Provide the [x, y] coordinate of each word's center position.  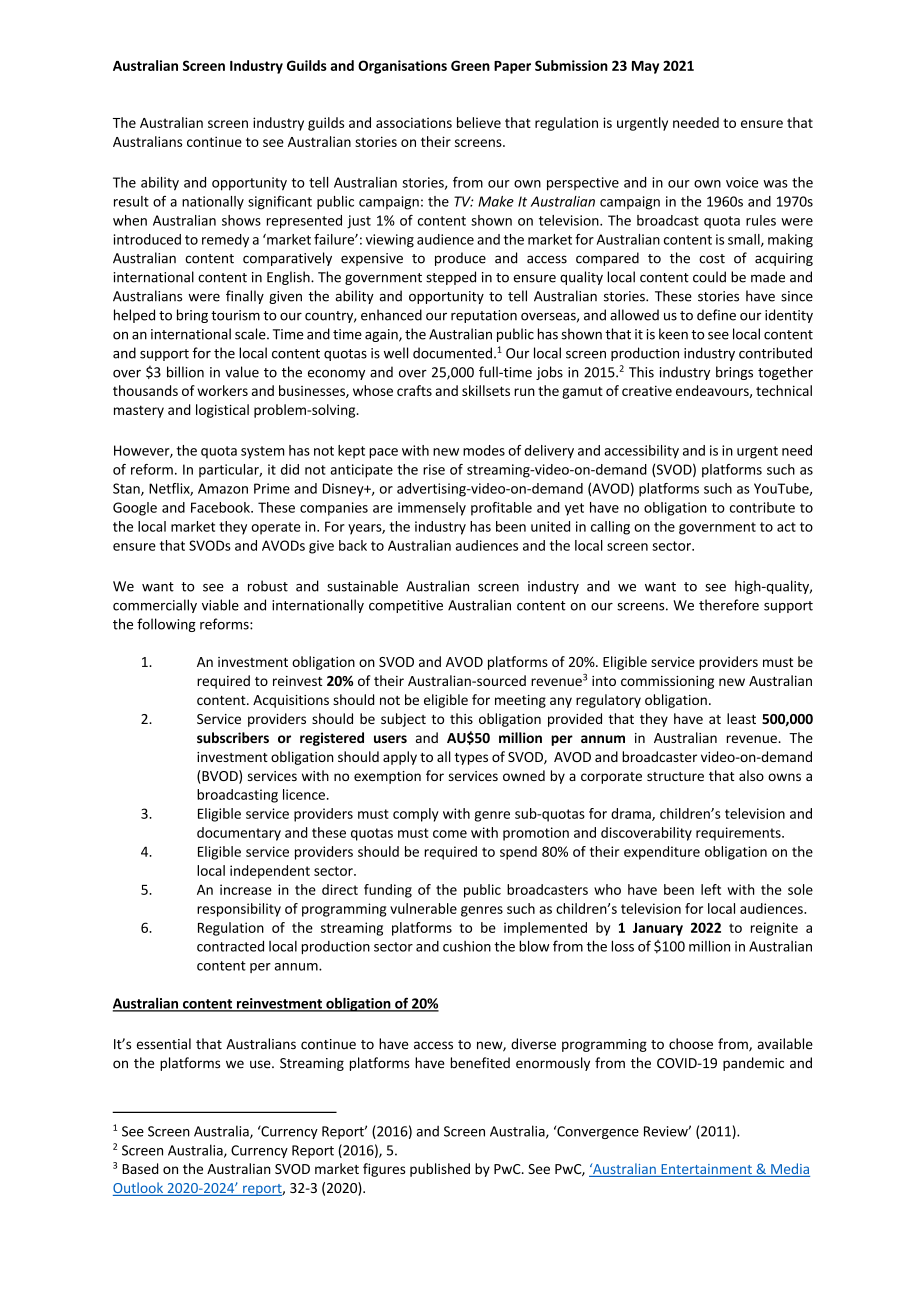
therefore [729, 605]
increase [246, 889]
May [645, 67]
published [440, 1170]
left [711, 889]
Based [140, 1168]
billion [185, 372]
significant [280, 203]
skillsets [486, 390]
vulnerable [423, 908]
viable [220, 605]
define [716, 315]
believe [479, 122]
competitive [406, 606]
